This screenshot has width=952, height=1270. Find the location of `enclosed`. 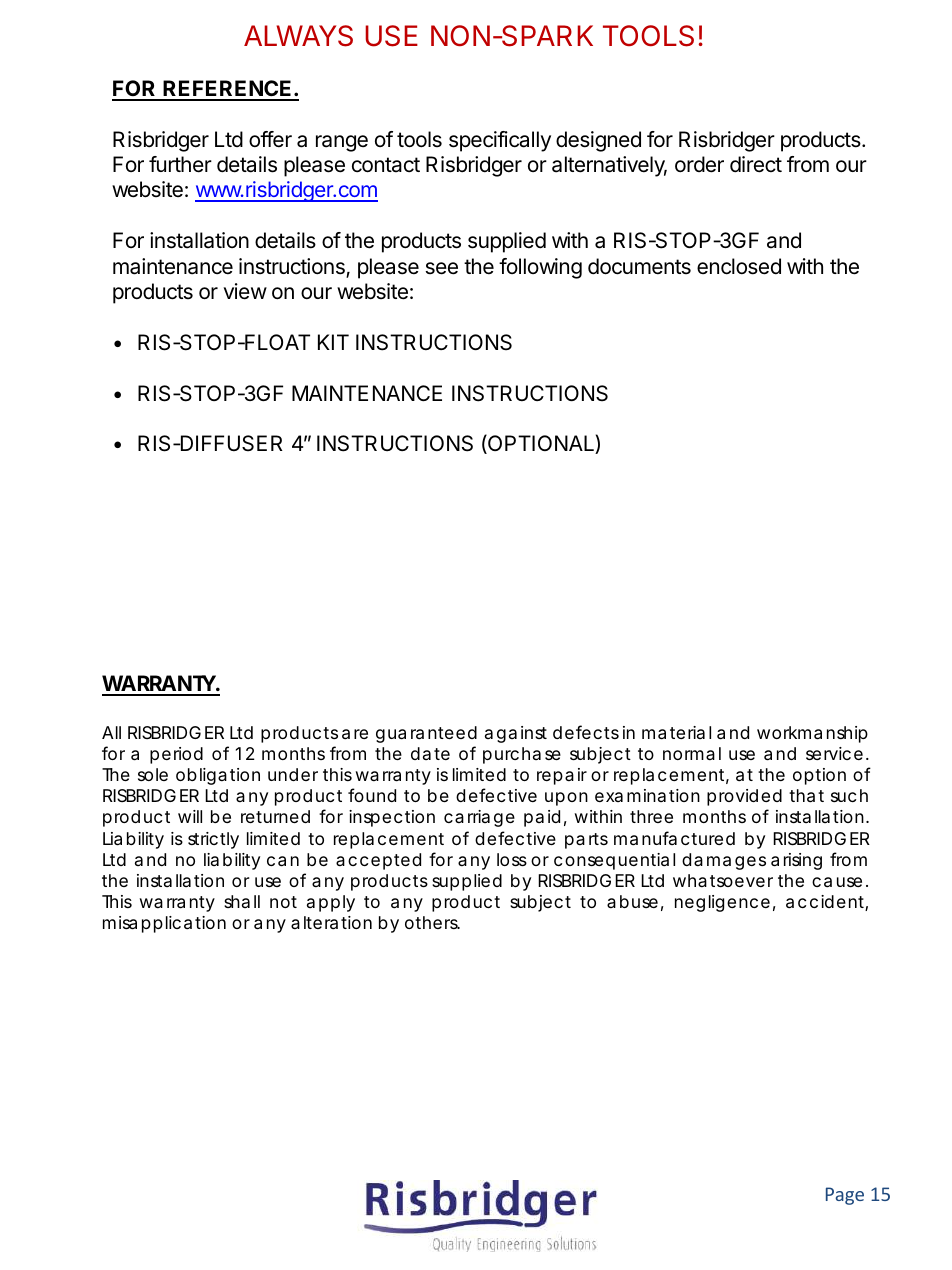

enclosed is located at coordinates (739, 266).
